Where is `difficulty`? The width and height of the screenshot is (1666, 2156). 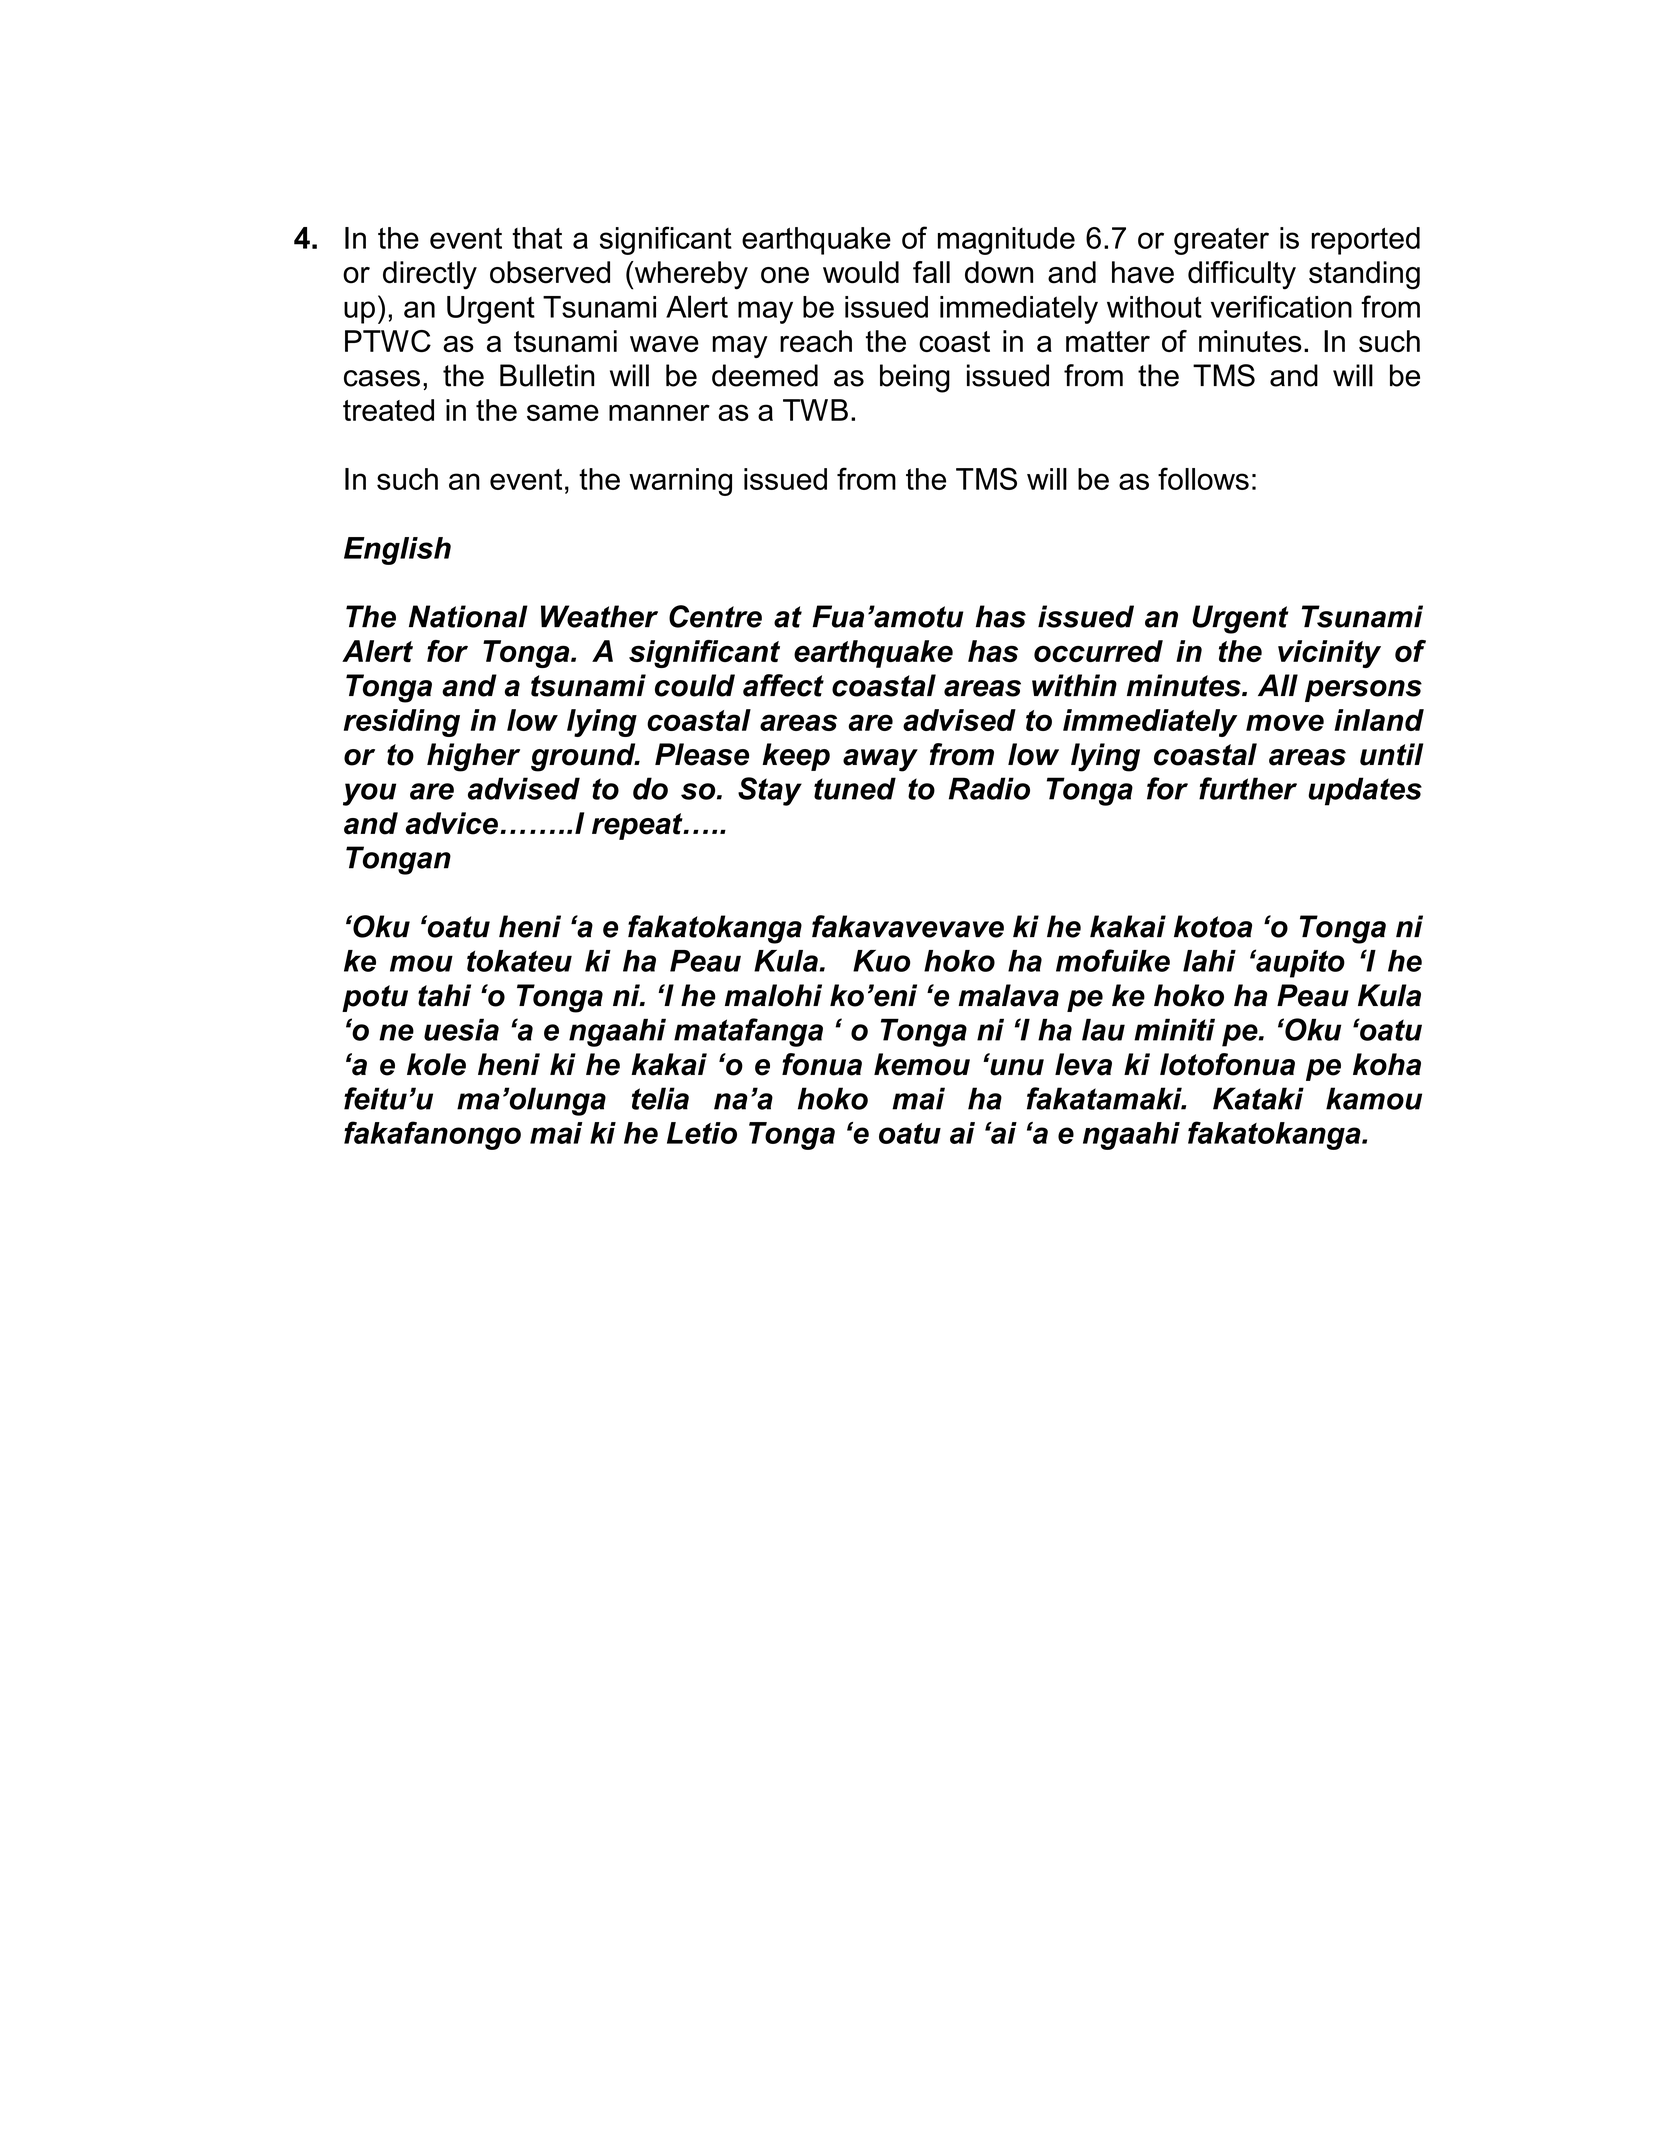
difficulty is located at coordinates (1242, 275).
